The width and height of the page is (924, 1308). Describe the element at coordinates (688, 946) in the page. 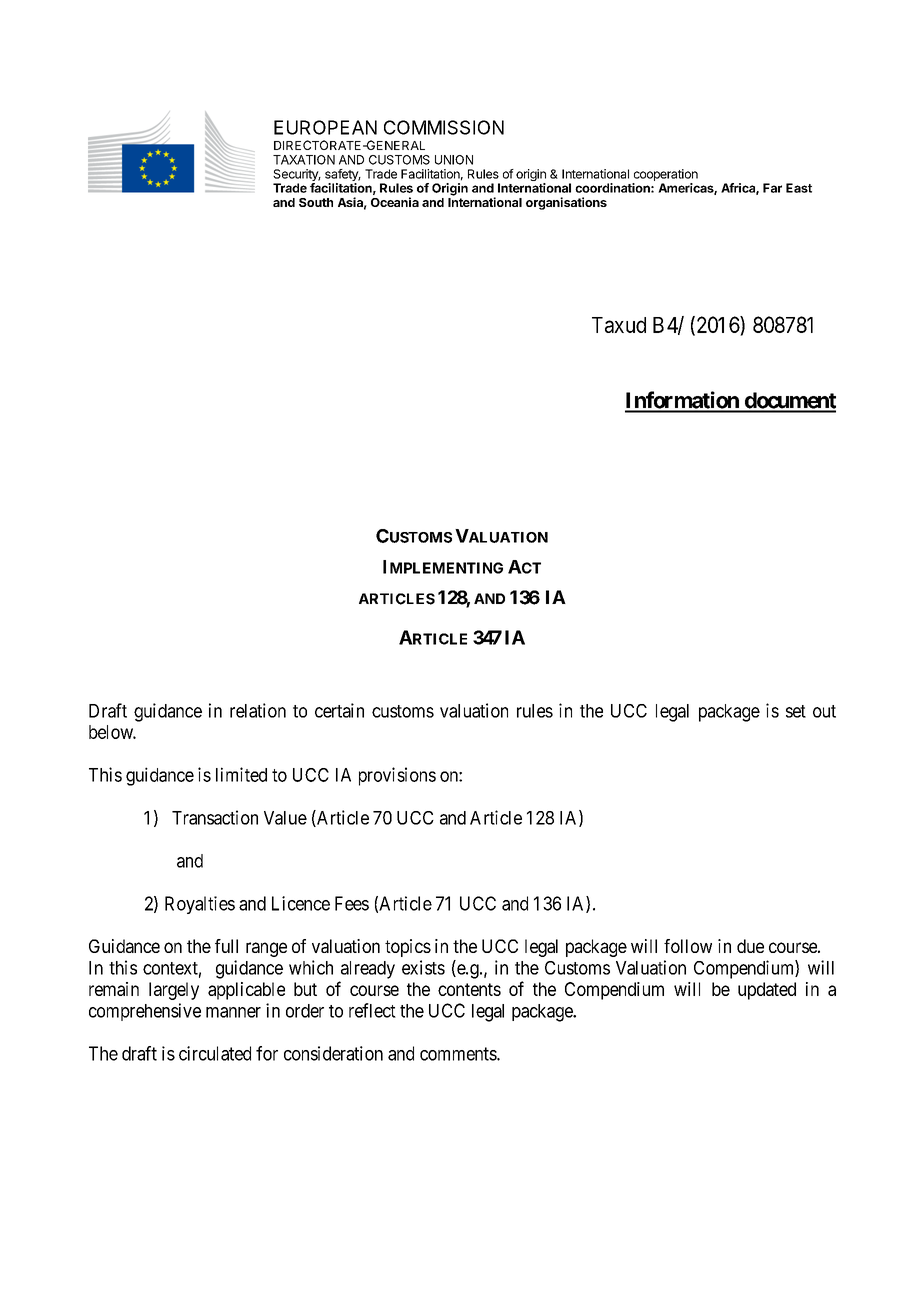

I see `follow` at that location.
